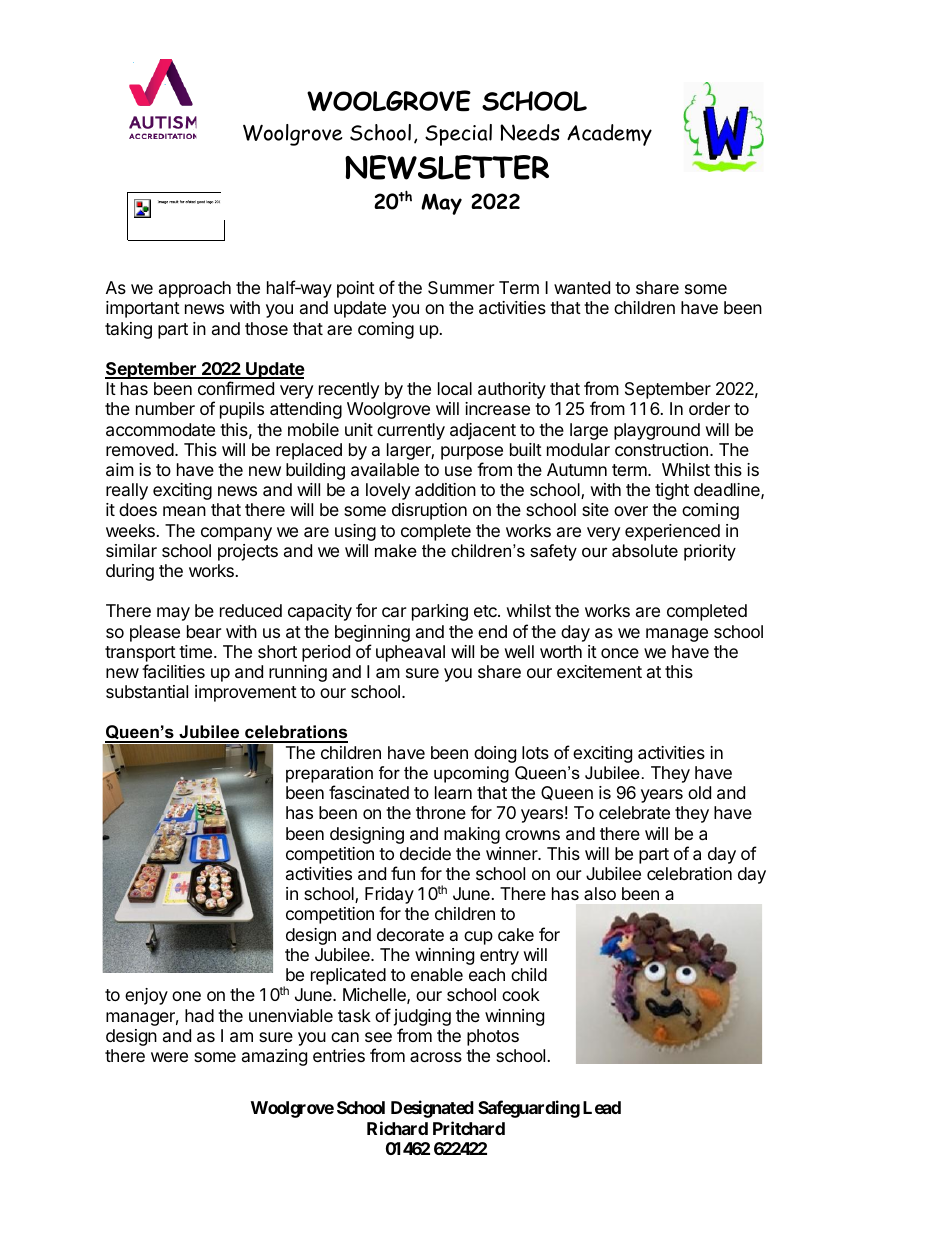 The image size is (952, 1233). I want to click on were, so click(169, 1057).
